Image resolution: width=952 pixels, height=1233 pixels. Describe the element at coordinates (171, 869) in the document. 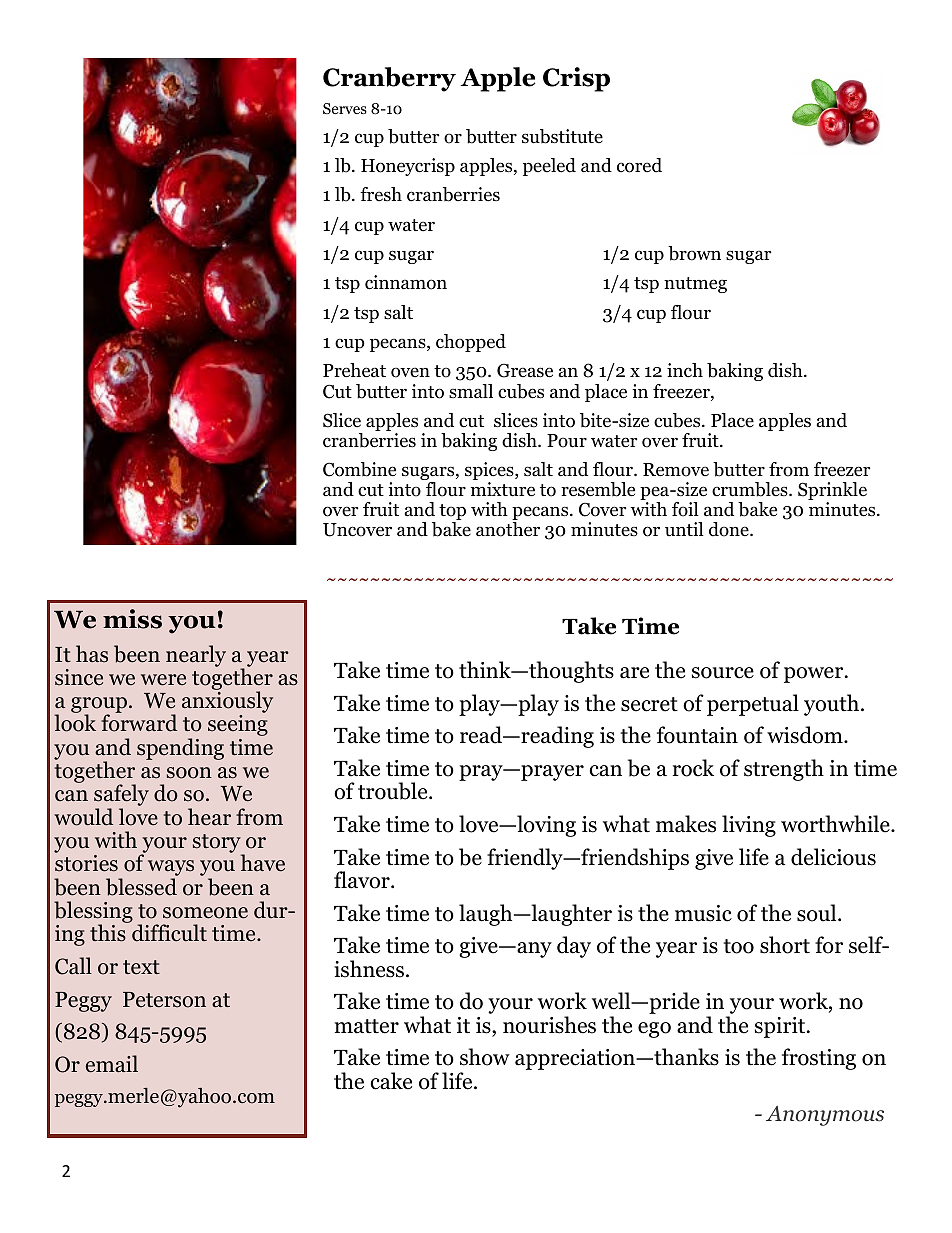

I see `ways` at that location.
